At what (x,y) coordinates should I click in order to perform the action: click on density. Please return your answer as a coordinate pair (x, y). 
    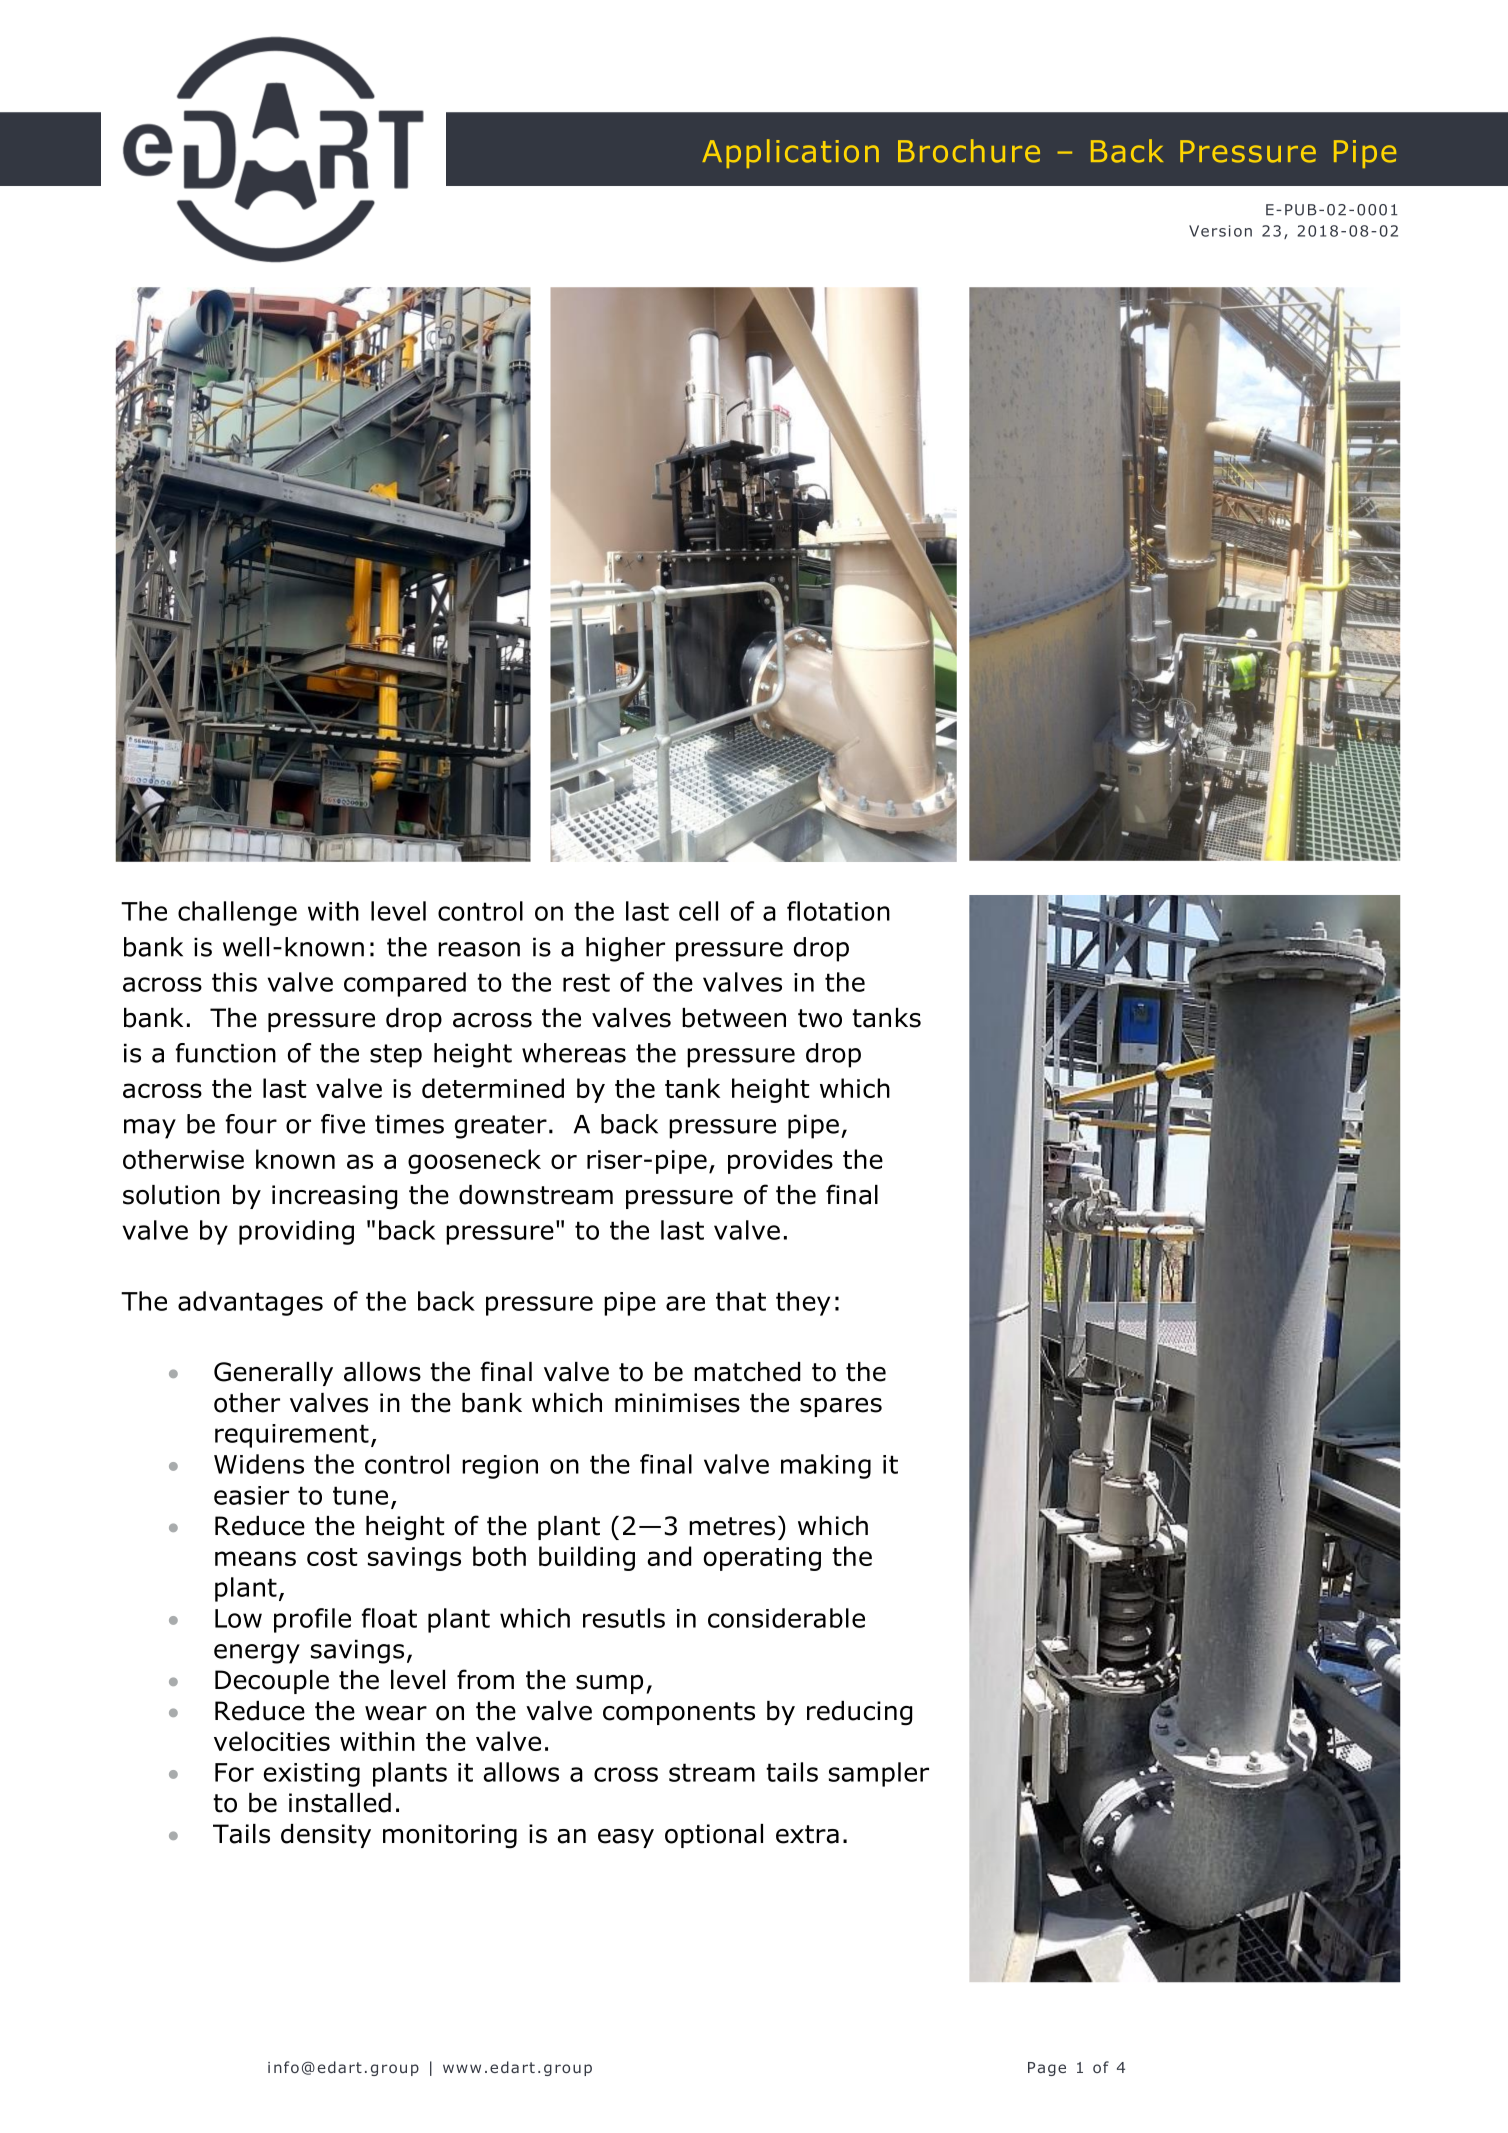
    Looking at the image, I should click on (326, 1836).
